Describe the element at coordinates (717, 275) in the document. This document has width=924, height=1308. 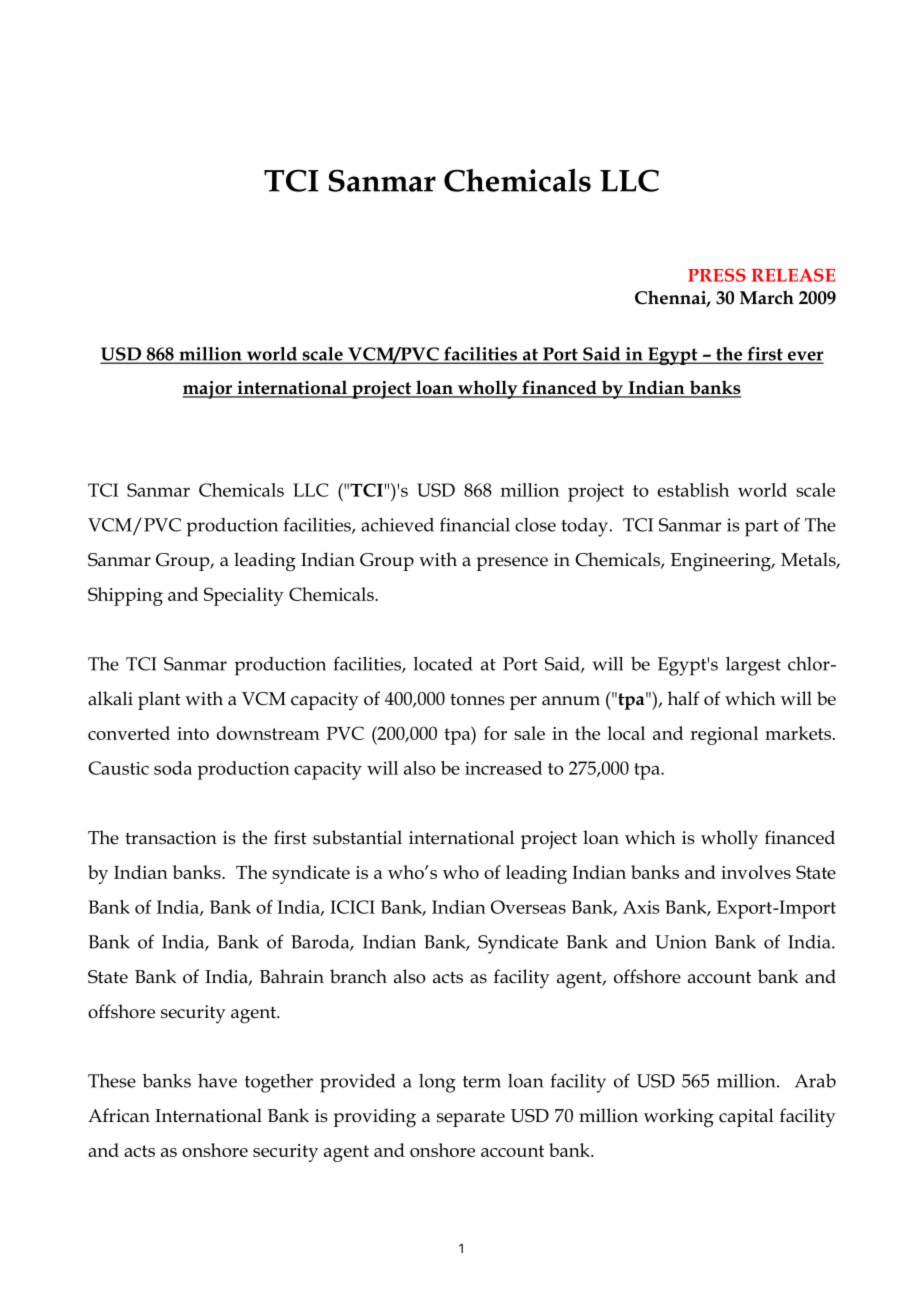
I see `PRESS` at that location.
